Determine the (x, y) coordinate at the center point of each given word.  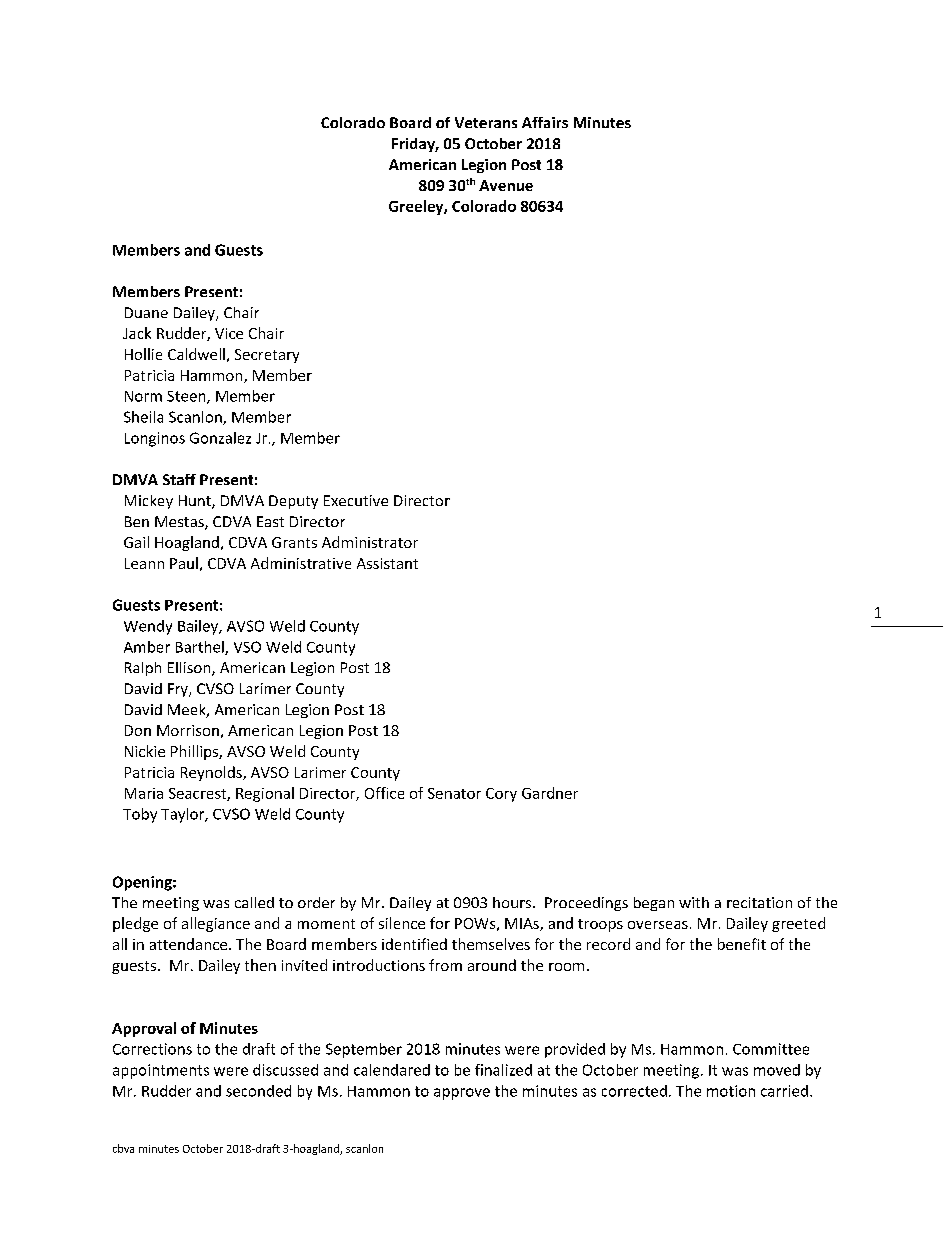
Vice (229, 333)
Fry (179, 690)
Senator (454, 793)
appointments (161, 1071)
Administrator (370, 542)
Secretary (267, 356)
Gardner (550, 793)
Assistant (387, 563)
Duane (146, 312)
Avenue (506, 185)
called (254, 902)
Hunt (196, 502)
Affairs (545, 122)
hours (513, 902)
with (694, 902)
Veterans (486, 122)
